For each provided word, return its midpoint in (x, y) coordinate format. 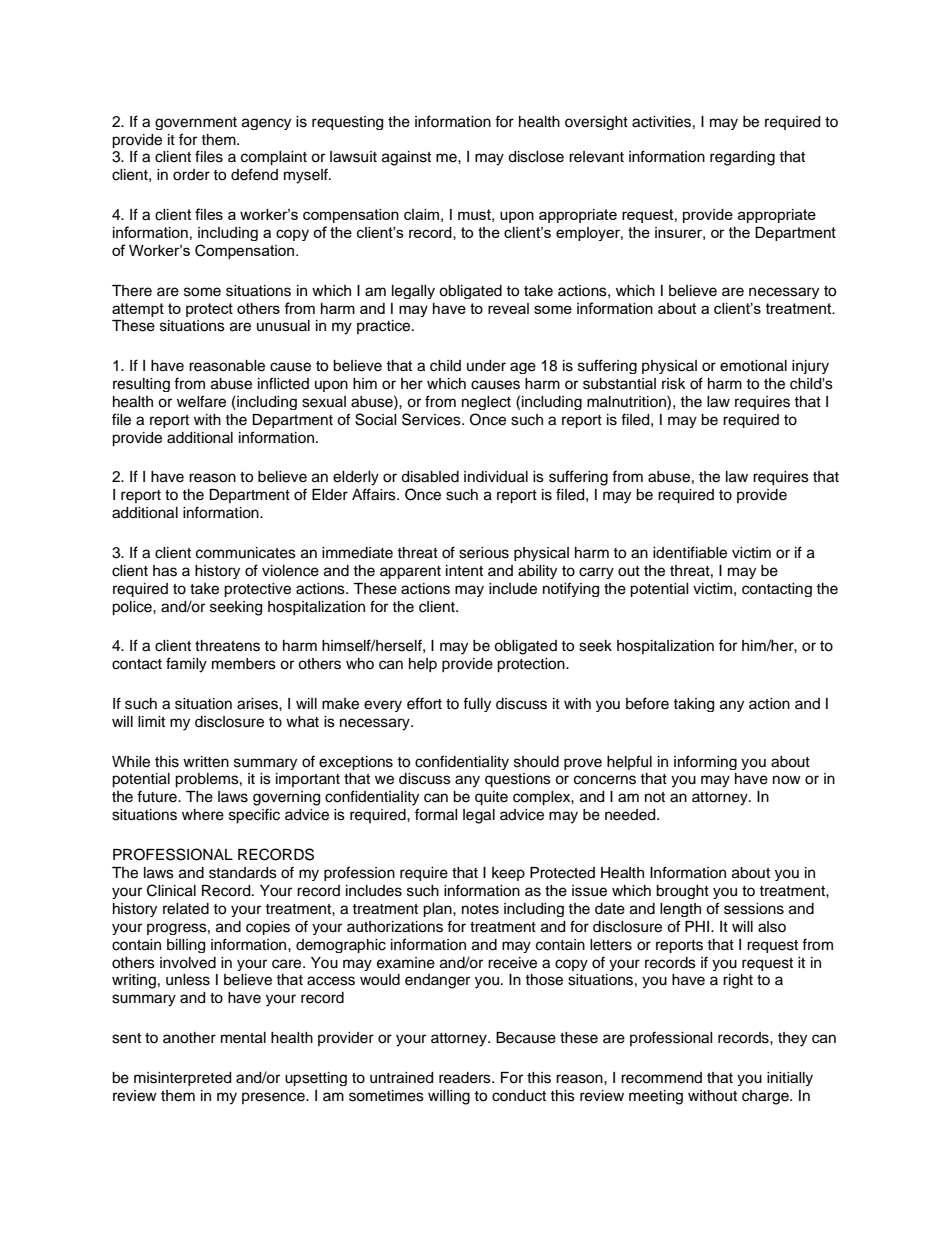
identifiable (690, 552)
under (486, 366)
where (203, 815)
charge (766, 1097)
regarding (742, 158)
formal (436, 814)
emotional (753, 366)
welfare (201, 401)
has (165, 571)
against (406, 158)
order (191, 175)
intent (464, 571)
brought (682, 892)
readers (466, 1078)
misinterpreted (182, 1079)
